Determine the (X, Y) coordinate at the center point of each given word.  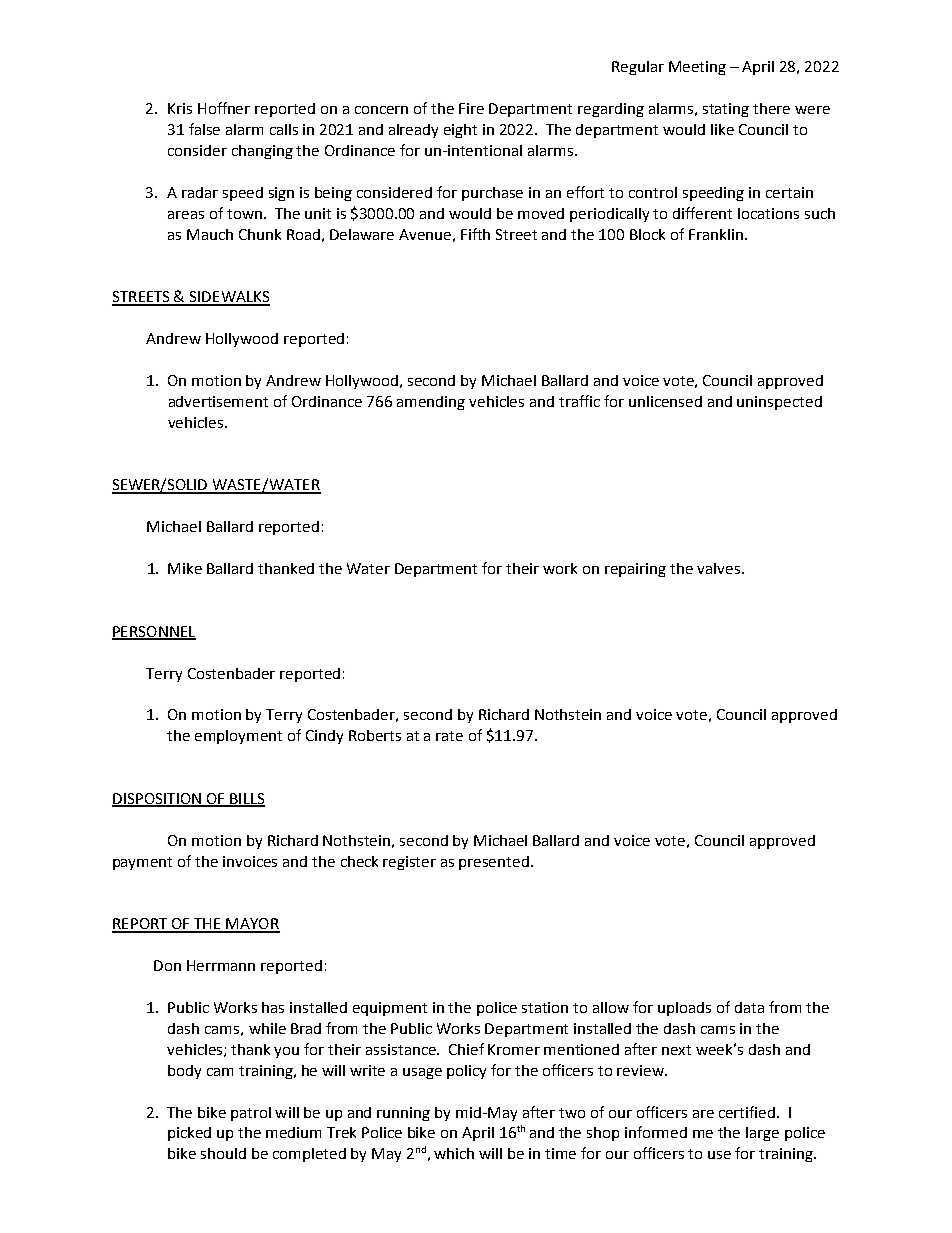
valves (720, 568)
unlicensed (665, 401)
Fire (471, 108)
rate (449, 736)
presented (494, 863)
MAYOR (252, 925)
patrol (251, 1114)
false (204, 129)
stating (726, 110)
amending (431, 403)
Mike (185, 568)
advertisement (218, 401)
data (749, 1007)
